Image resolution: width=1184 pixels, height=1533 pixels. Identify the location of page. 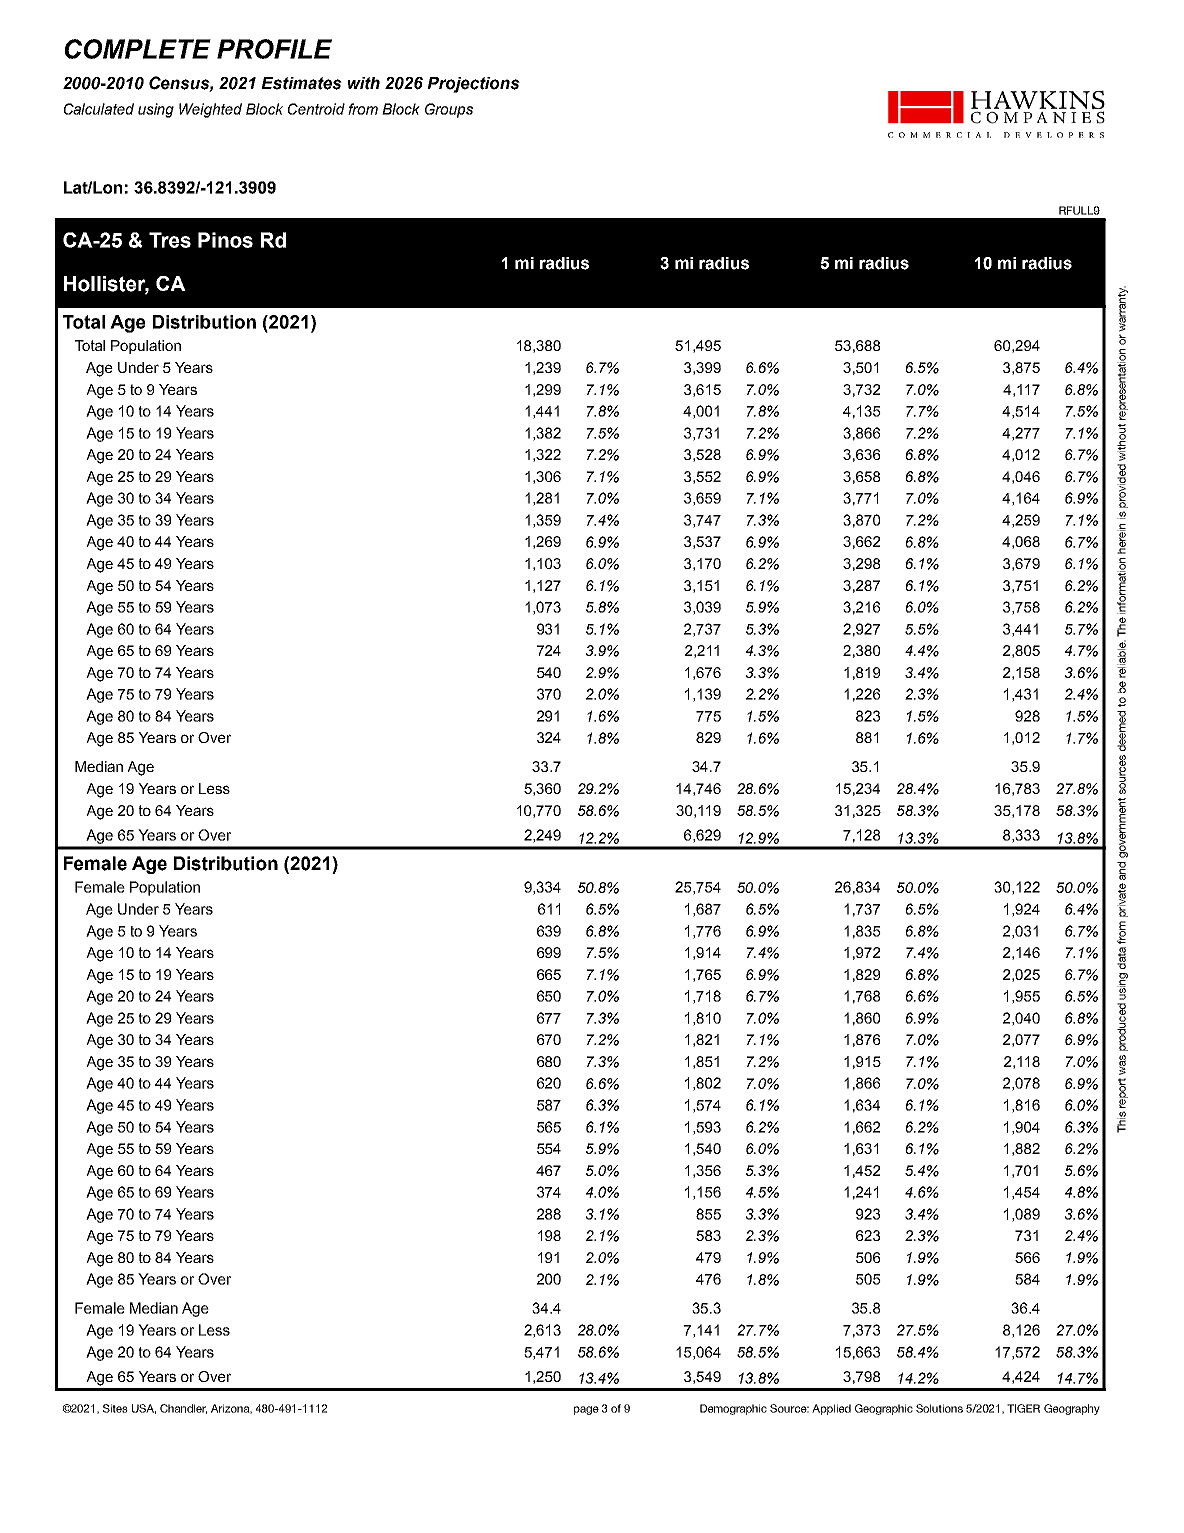
(586, 1410).
